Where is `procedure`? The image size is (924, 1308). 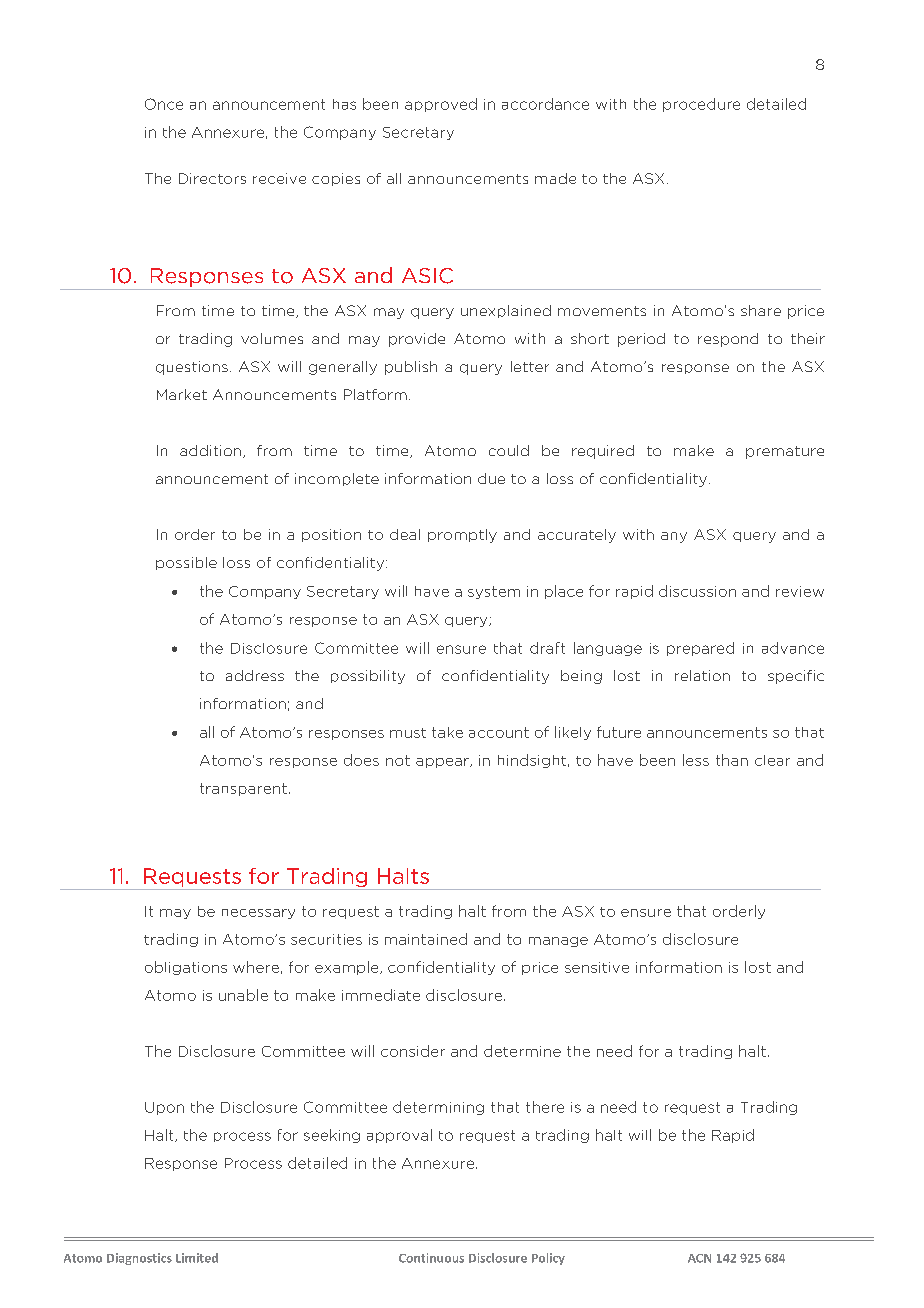
procedure is located at coordinates (701, 105).
